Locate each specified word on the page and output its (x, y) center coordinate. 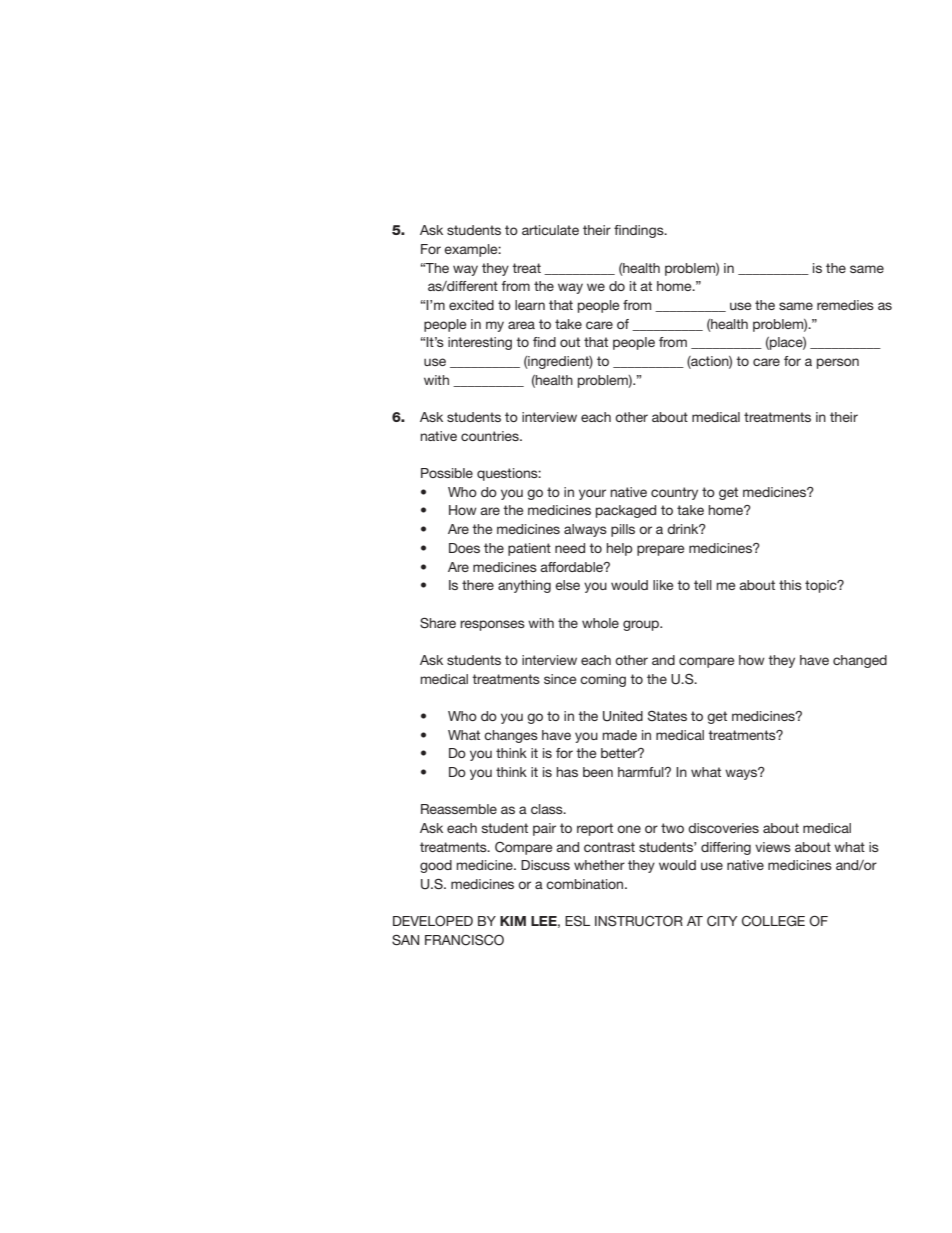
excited (471, 305)
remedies (845, 305)
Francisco (464, 940)
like (663, 585)
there (478, 585)
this (790, 585)
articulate (550, 230)
